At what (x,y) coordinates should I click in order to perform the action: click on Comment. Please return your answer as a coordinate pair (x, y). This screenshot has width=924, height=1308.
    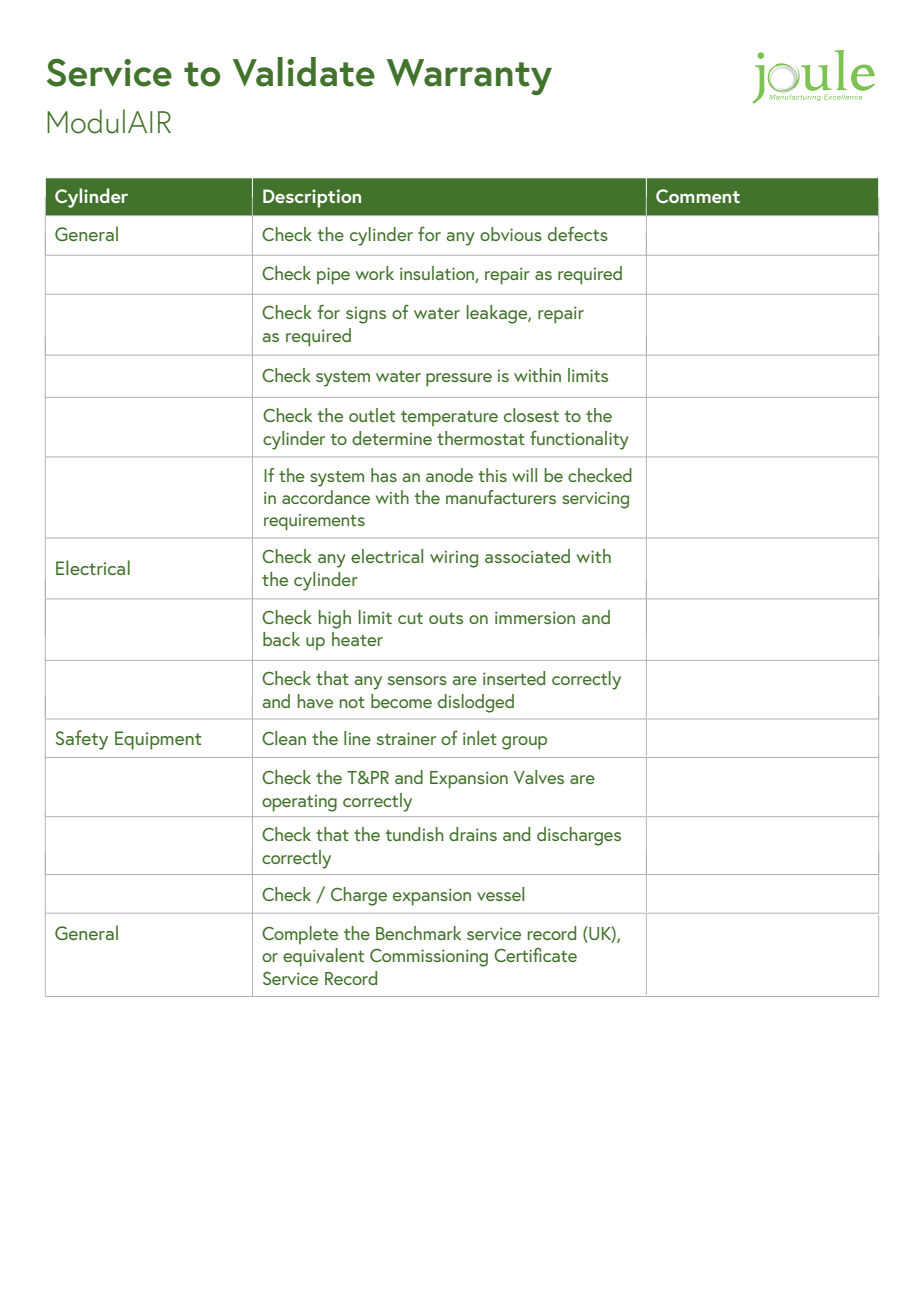
    Looking at the image, I should click on (698, 196).
